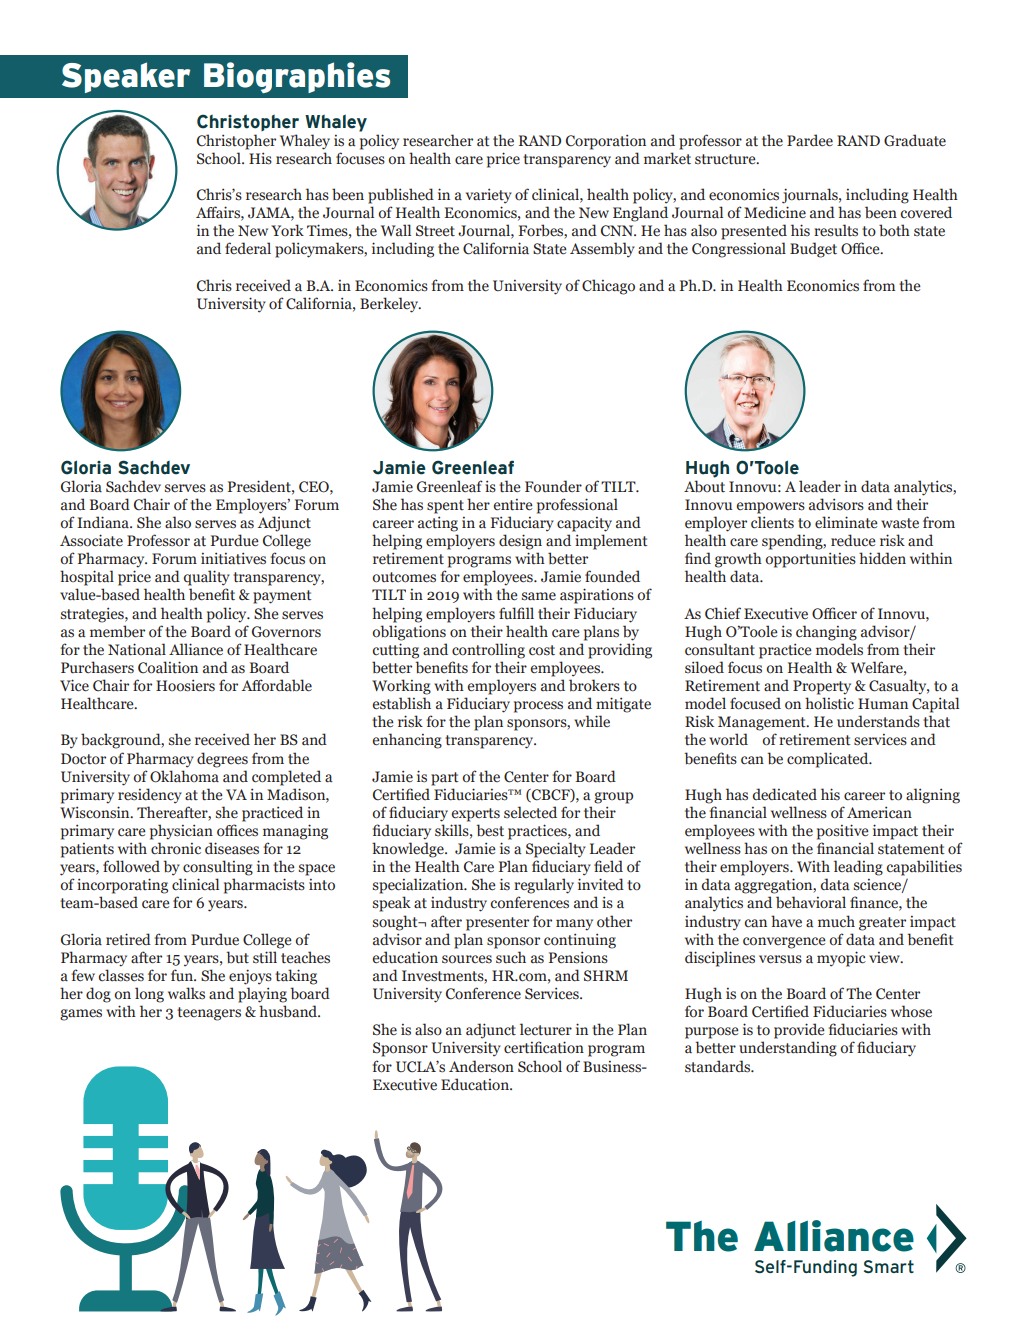  I want to click on teenagers, so click(209, 1014).
